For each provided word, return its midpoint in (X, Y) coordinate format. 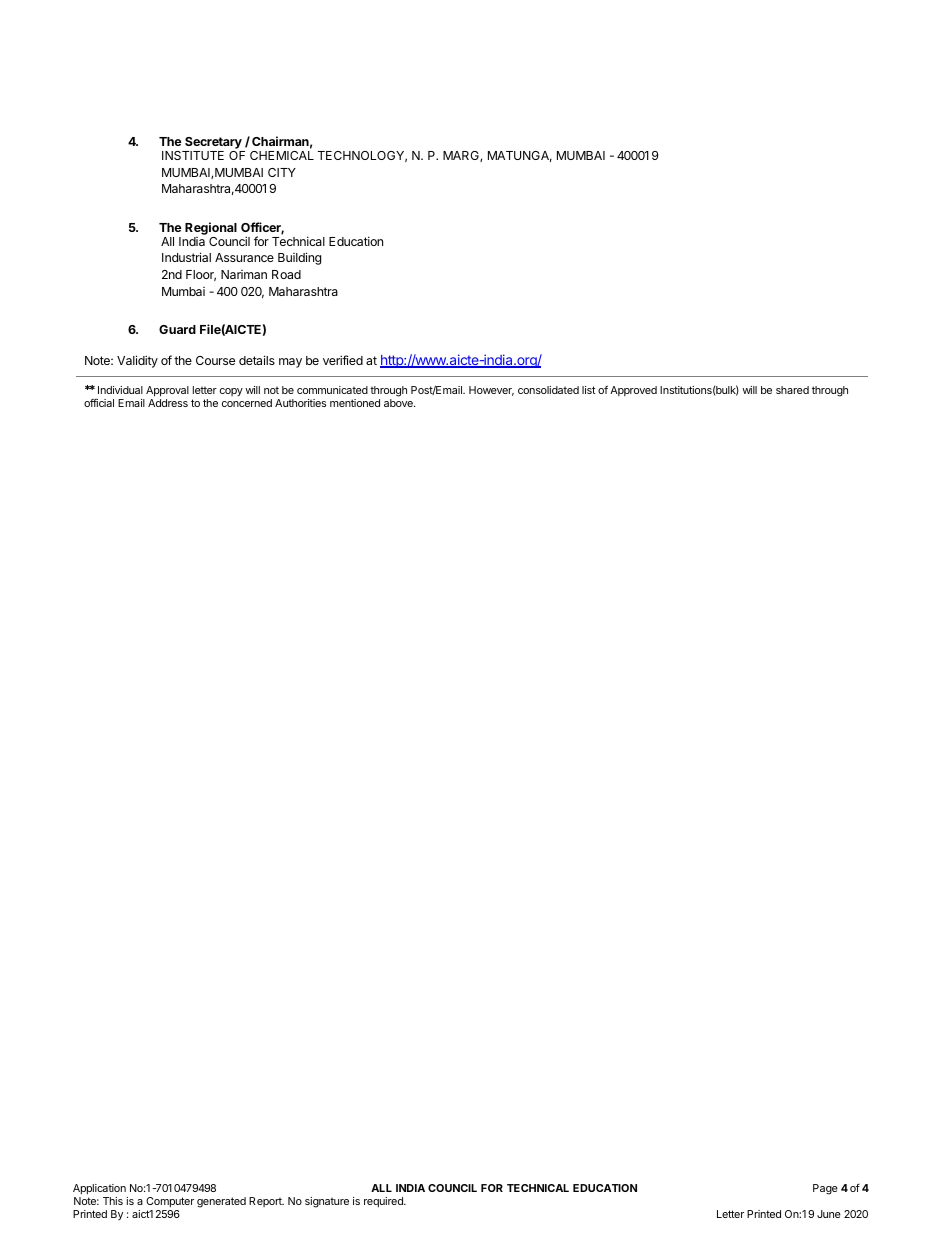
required (384, 1202)
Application (99, 1189)
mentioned (355, 403)
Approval (167, 391)
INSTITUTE (193, 155)
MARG (462, 156)
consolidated (548, 390)
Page (825, 1189)
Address (168, 403)
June (829, 1214)
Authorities (300, 403)
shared (792, 390)
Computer (170, 1202)
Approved (633, 391)
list (589, 390)
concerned (247, 403)
